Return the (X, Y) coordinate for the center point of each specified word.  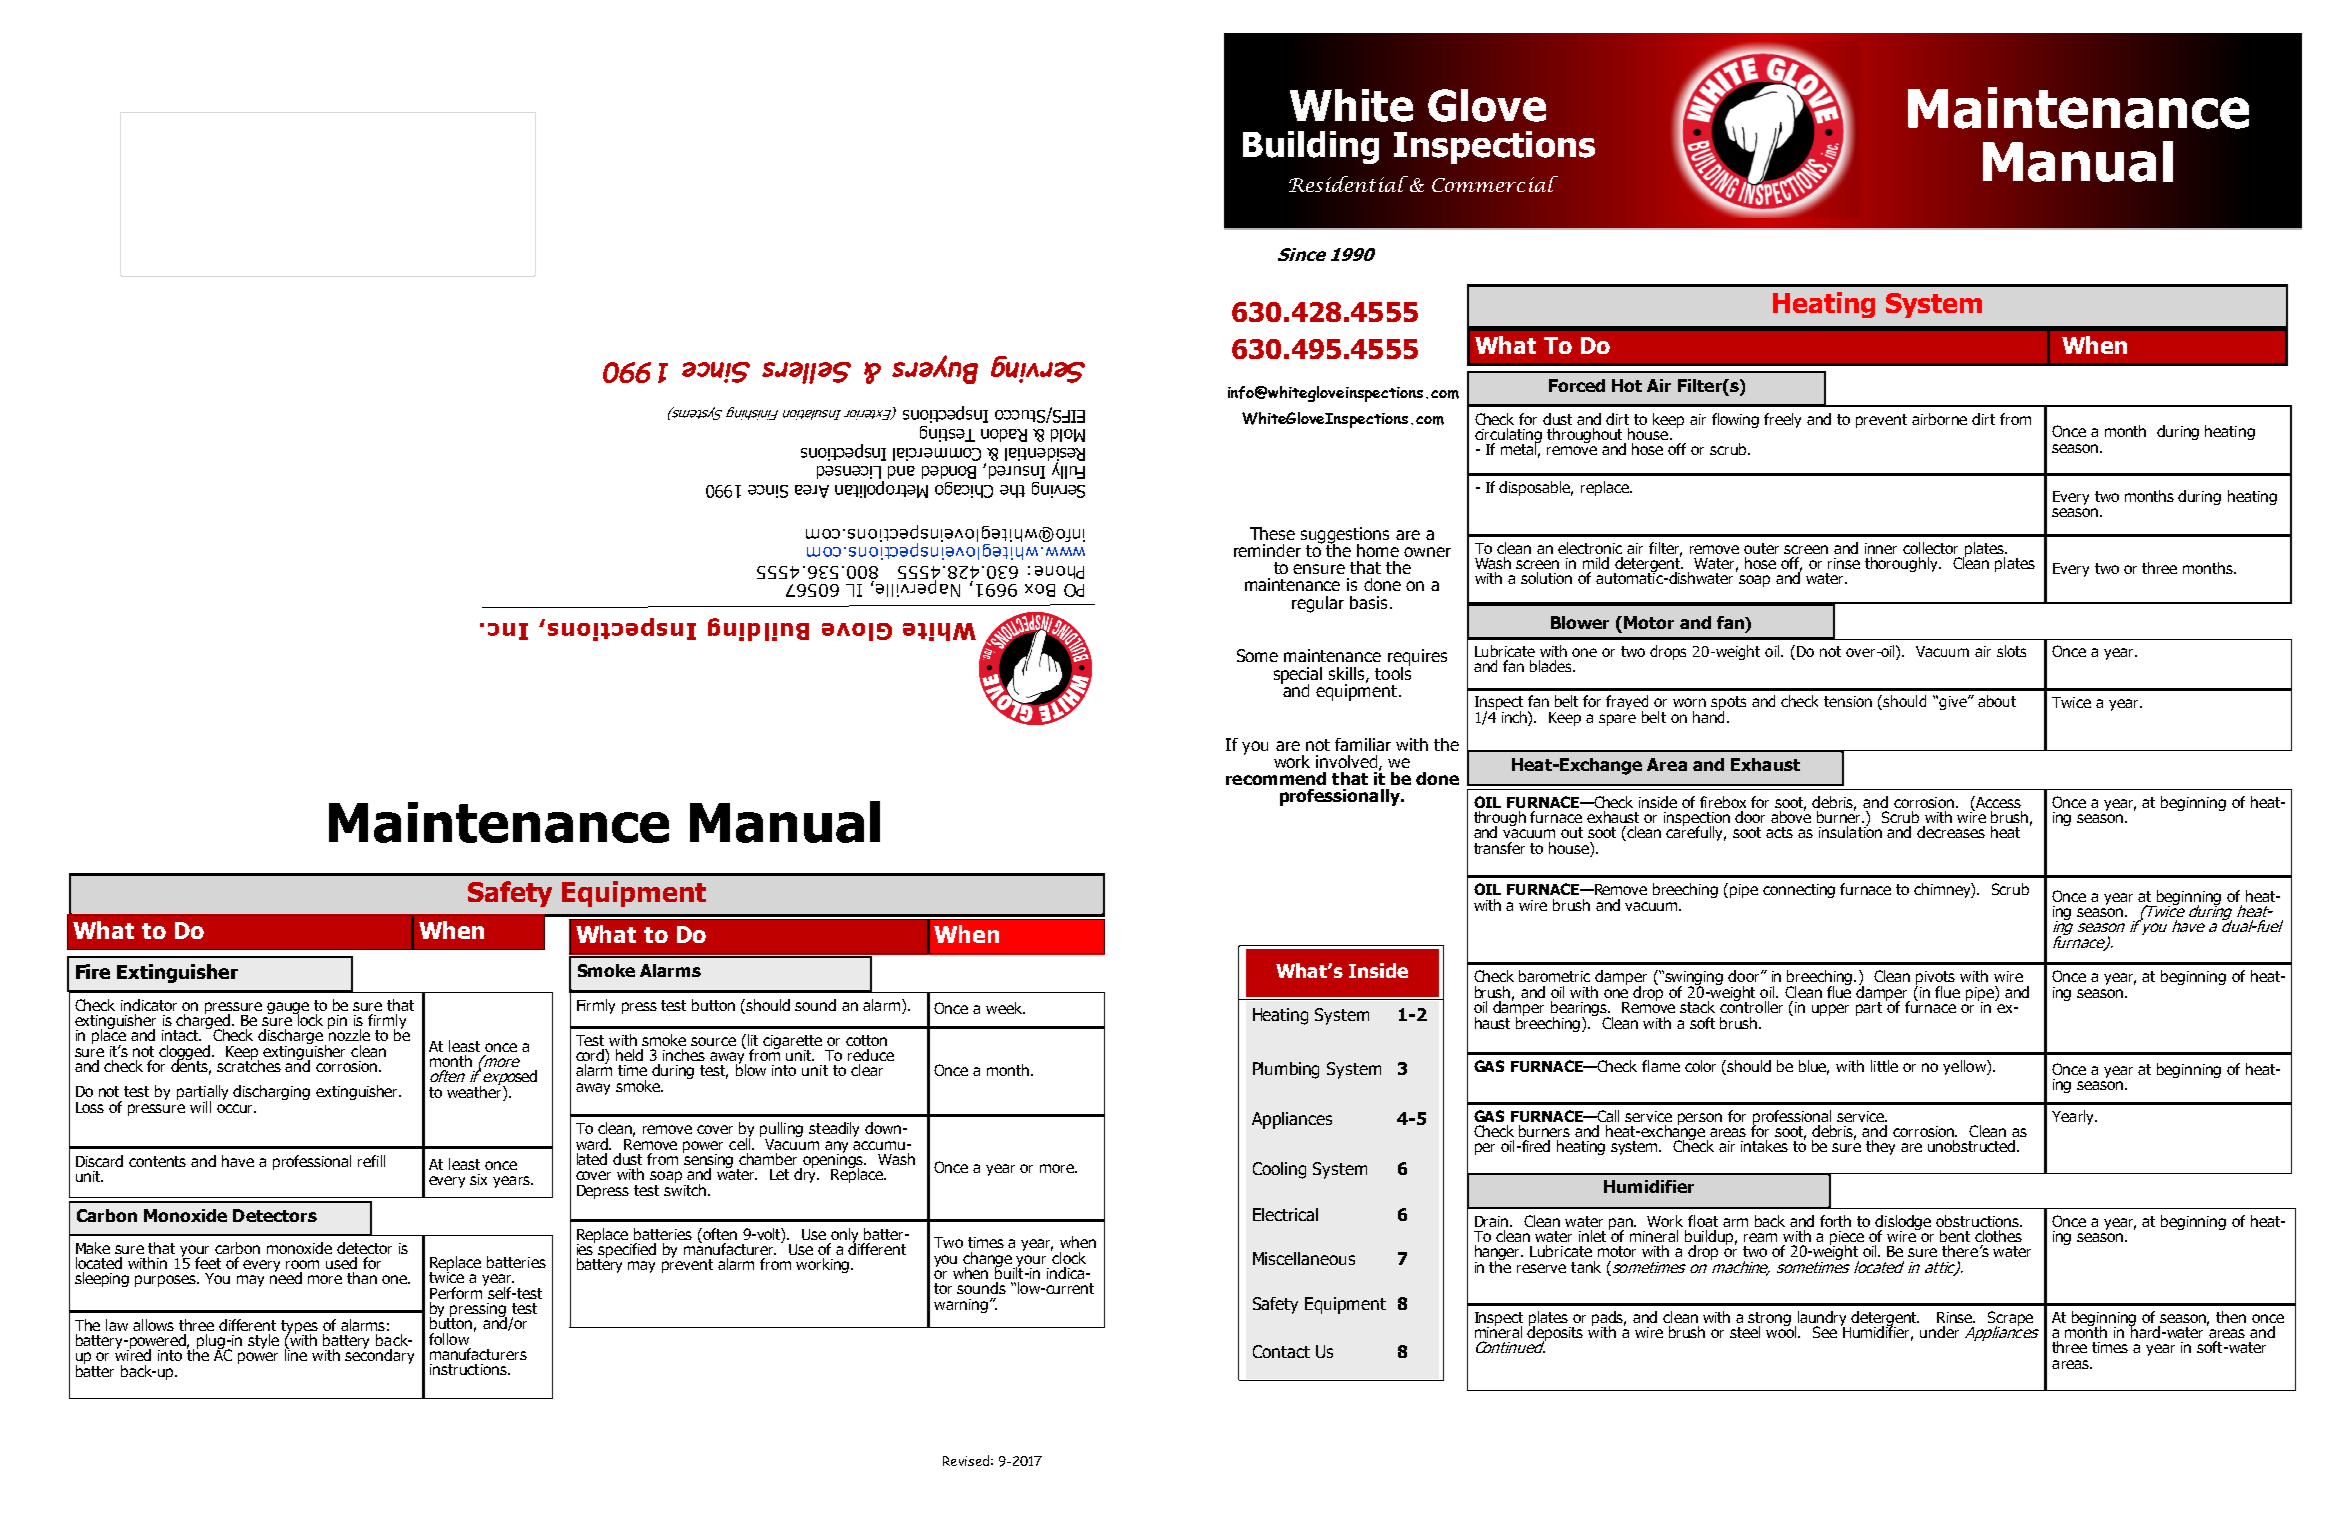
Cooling (1279, 1170)
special (1298, 676)
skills (1348, 674)
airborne (1939, 419)
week (1005, 1008)
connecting (1799, 891)
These (1272, 533)
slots (2011, 651)
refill (371, 1161)
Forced (1577, 385)
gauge (288, 1009)
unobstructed (1973, 1146)
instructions (469, 1369)
